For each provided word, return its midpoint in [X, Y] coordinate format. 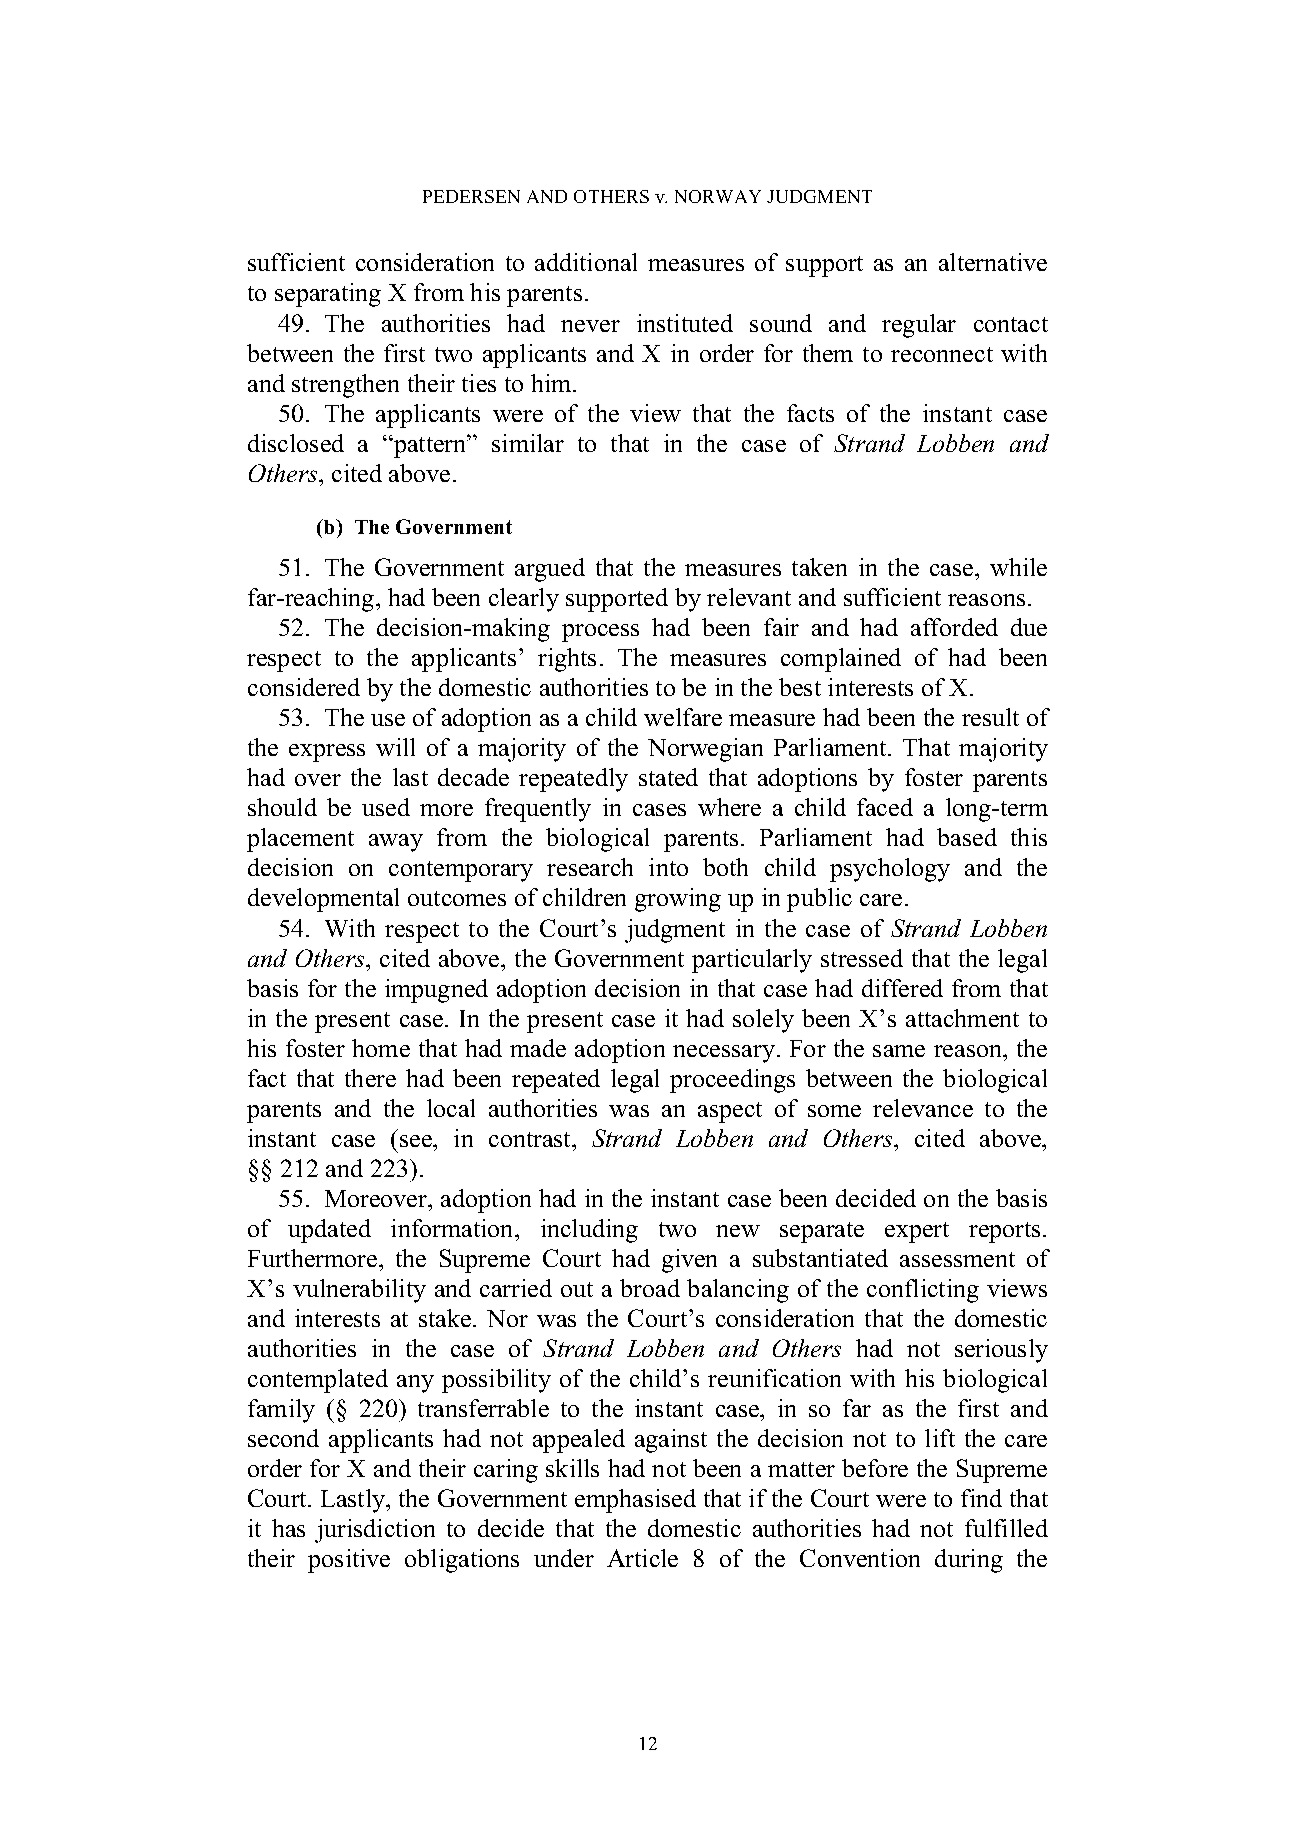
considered [304, 687]
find [981, 1498]
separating [328, 295]
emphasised [635, 1501]
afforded [954, 627]
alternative [993, 262]
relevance [923, 1108]
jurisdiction [375, 1531]
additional [586, 262]
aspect [730, 1112]
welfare [683, 717]
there [370, 1078]
